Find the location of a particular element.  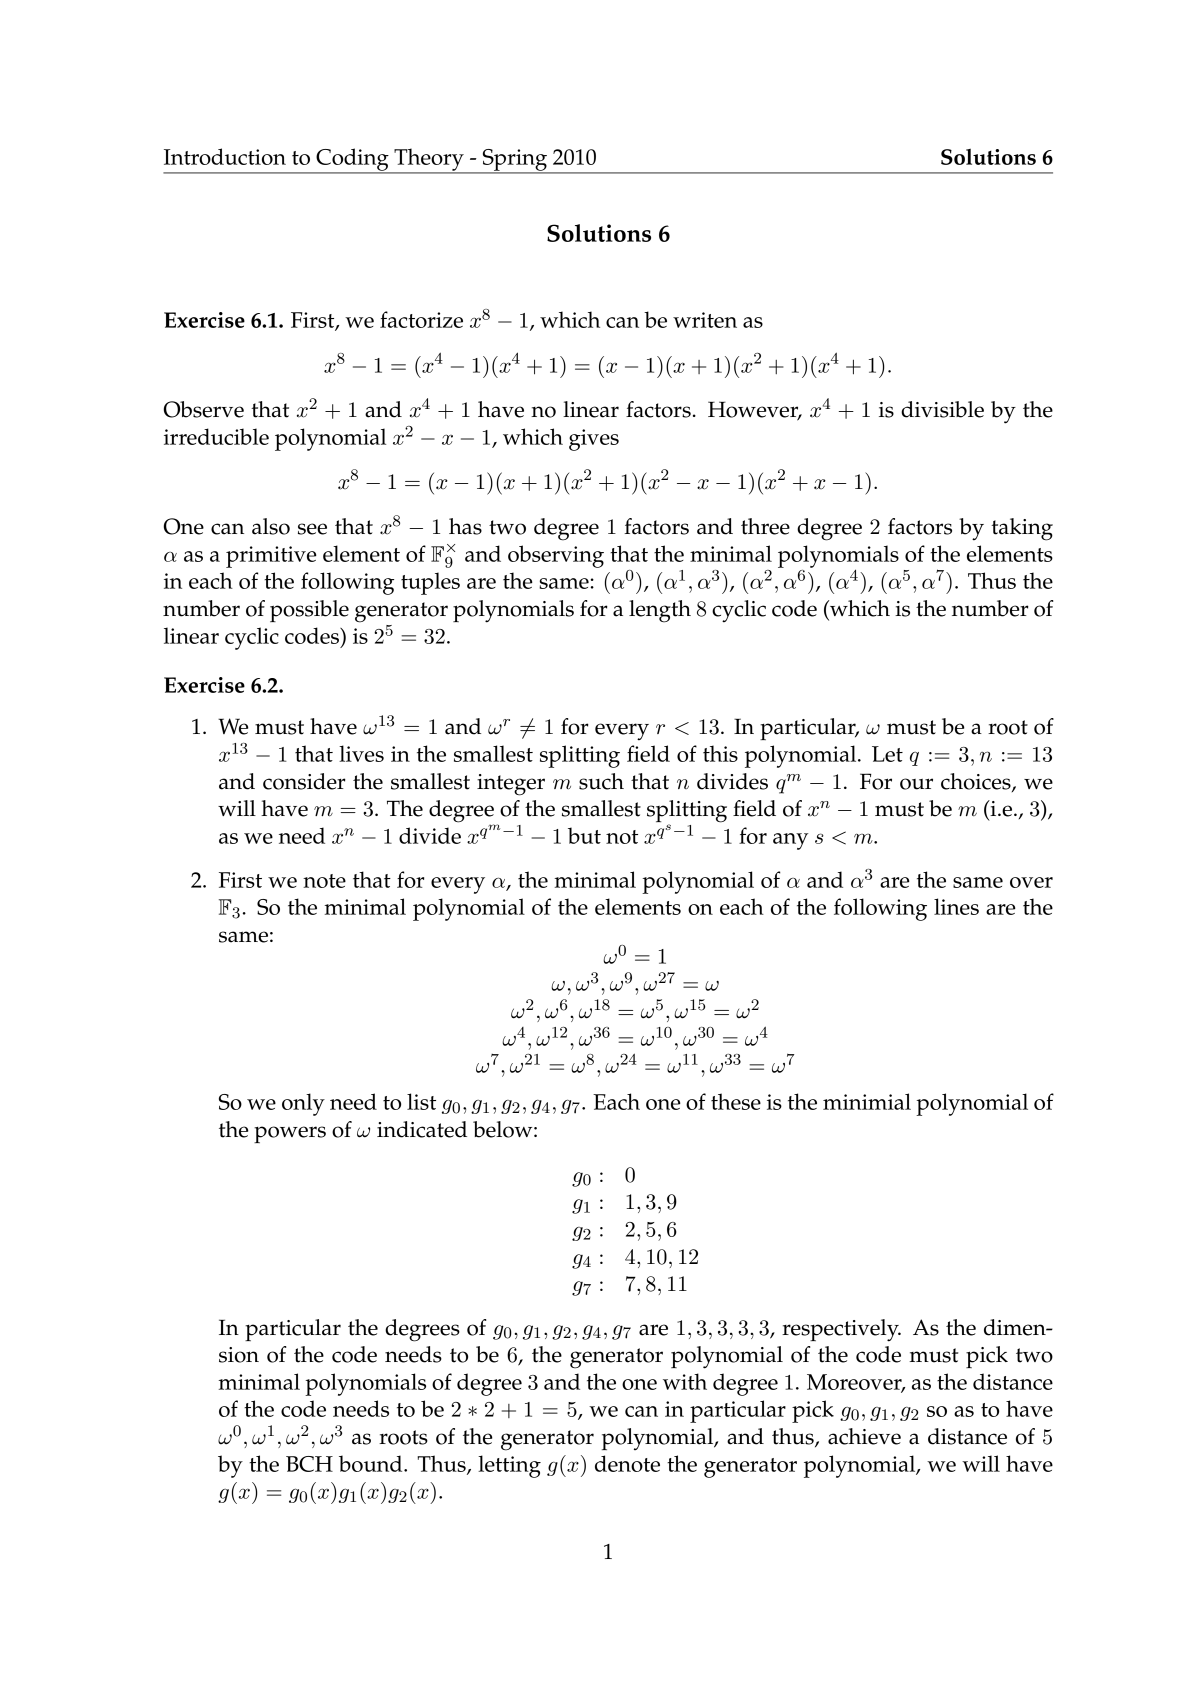

such is located at coordinates (601, 781).
